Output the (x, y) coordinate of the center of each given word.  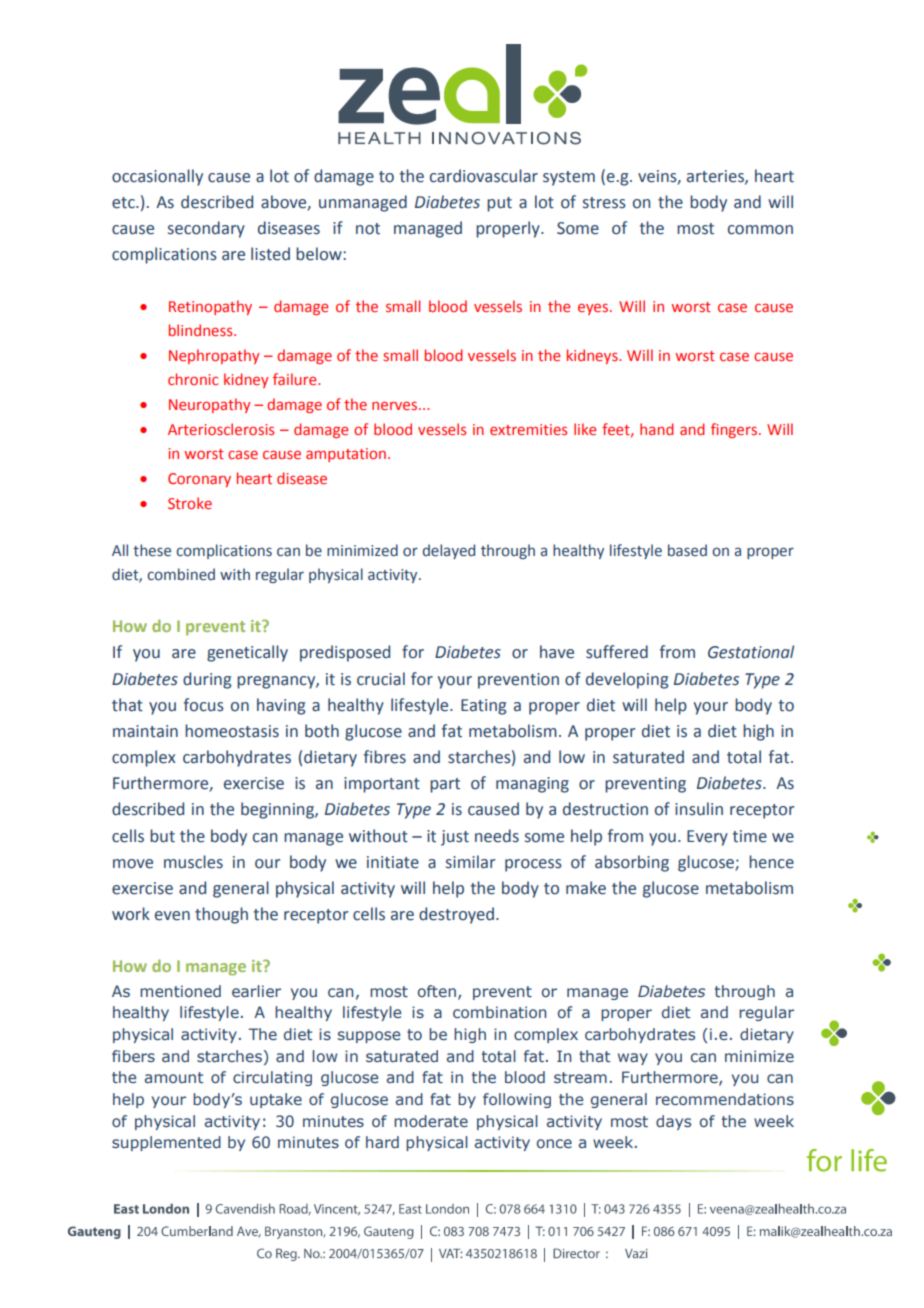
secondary (206, 229)
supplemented (166, 1143)
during (207, 680)
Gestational (751, 652)
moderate (431, 1121)
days (673, 1122)
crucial (381, 679)
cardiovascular (484, 176)
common (760, 230)
